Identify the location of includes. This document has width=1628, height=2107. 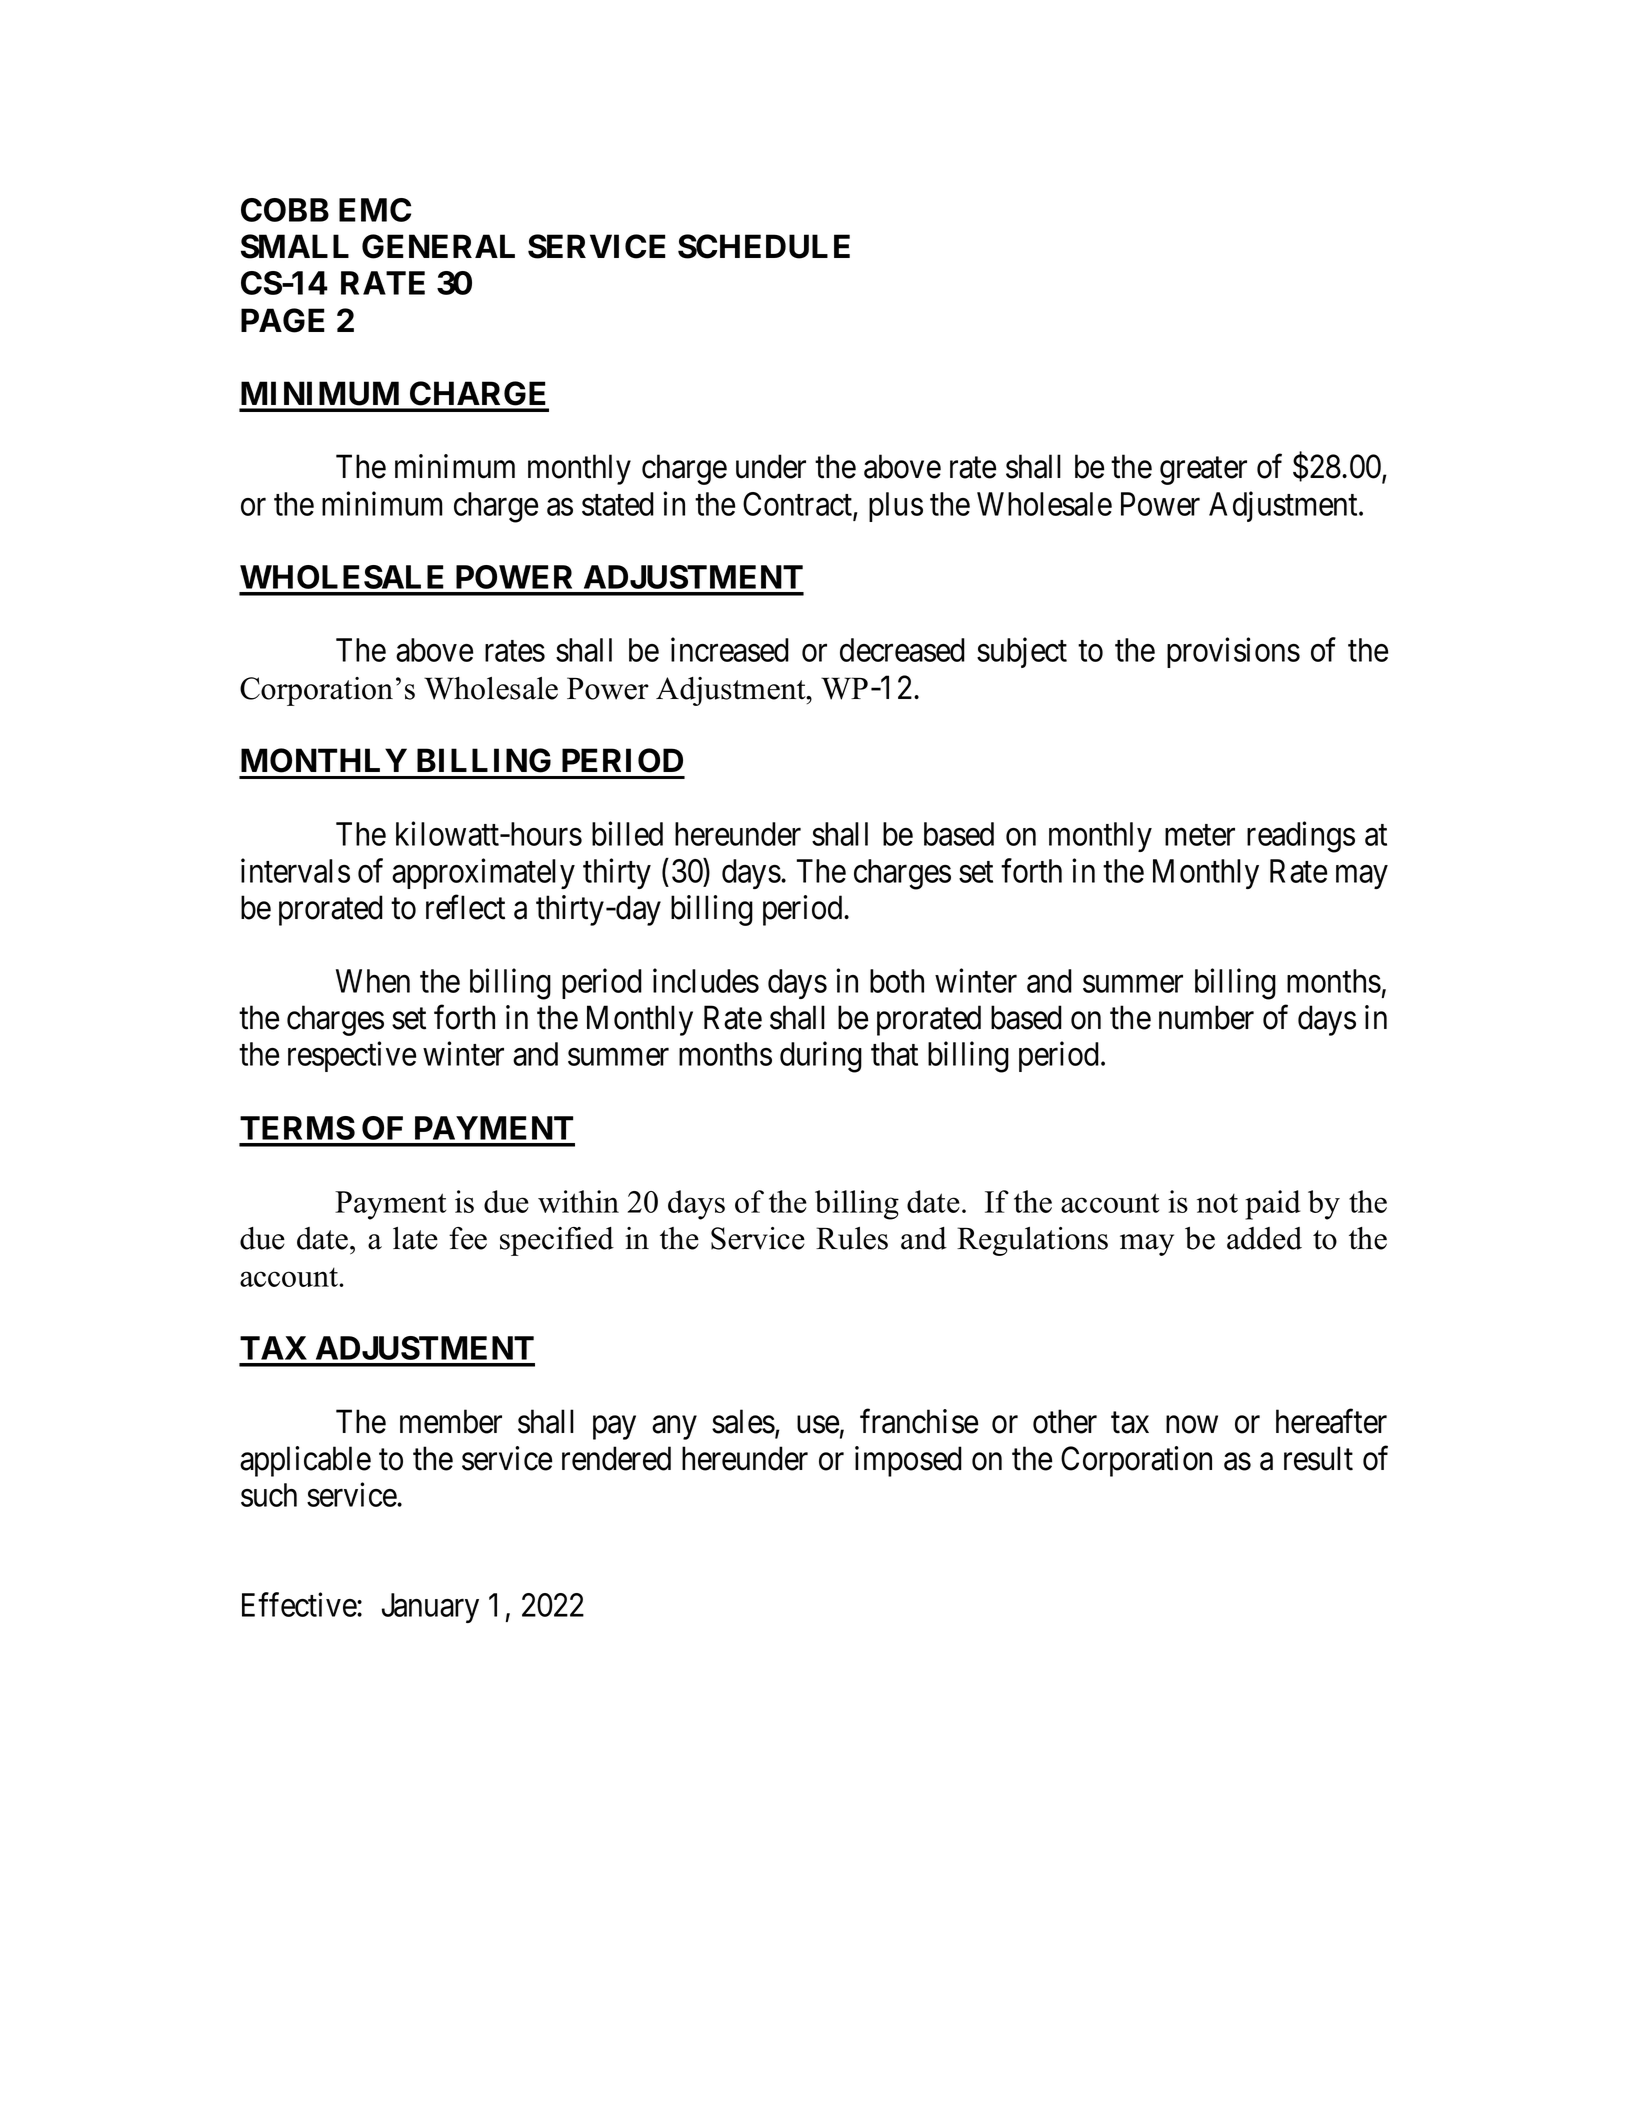
(706, 980).
